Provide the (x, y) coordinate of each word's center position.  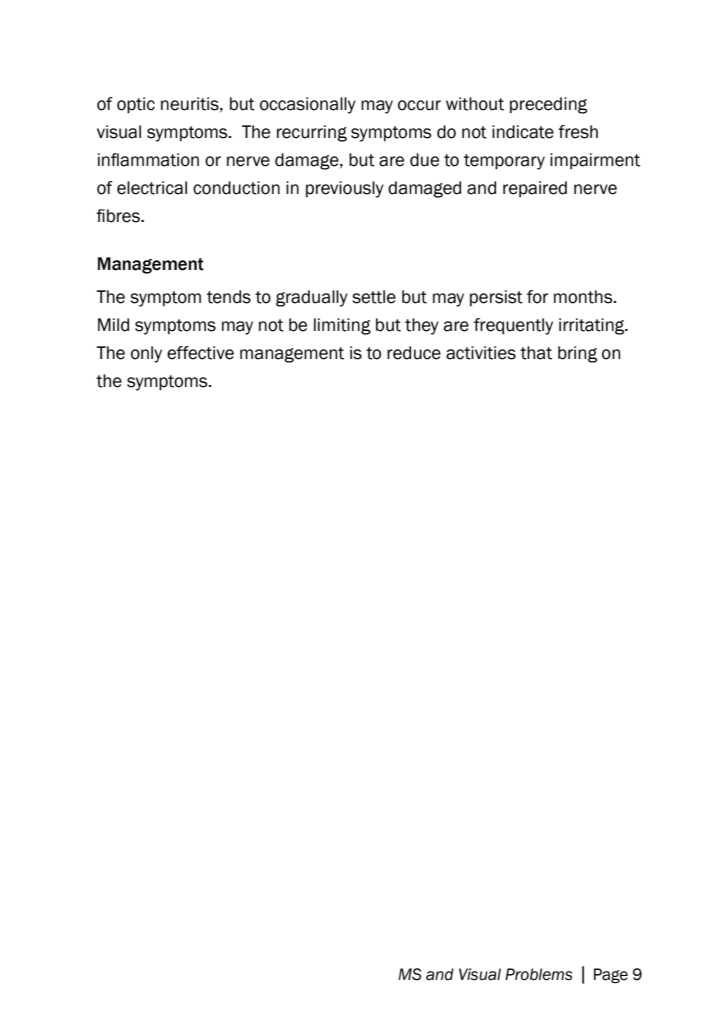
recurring (312, 133)
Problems (538, 974)
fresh (578, 132)
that (536, 353)
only (146, 354)
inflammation (148, 160)
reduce (414, 353)
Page (611, 976)
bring (577, 354)
